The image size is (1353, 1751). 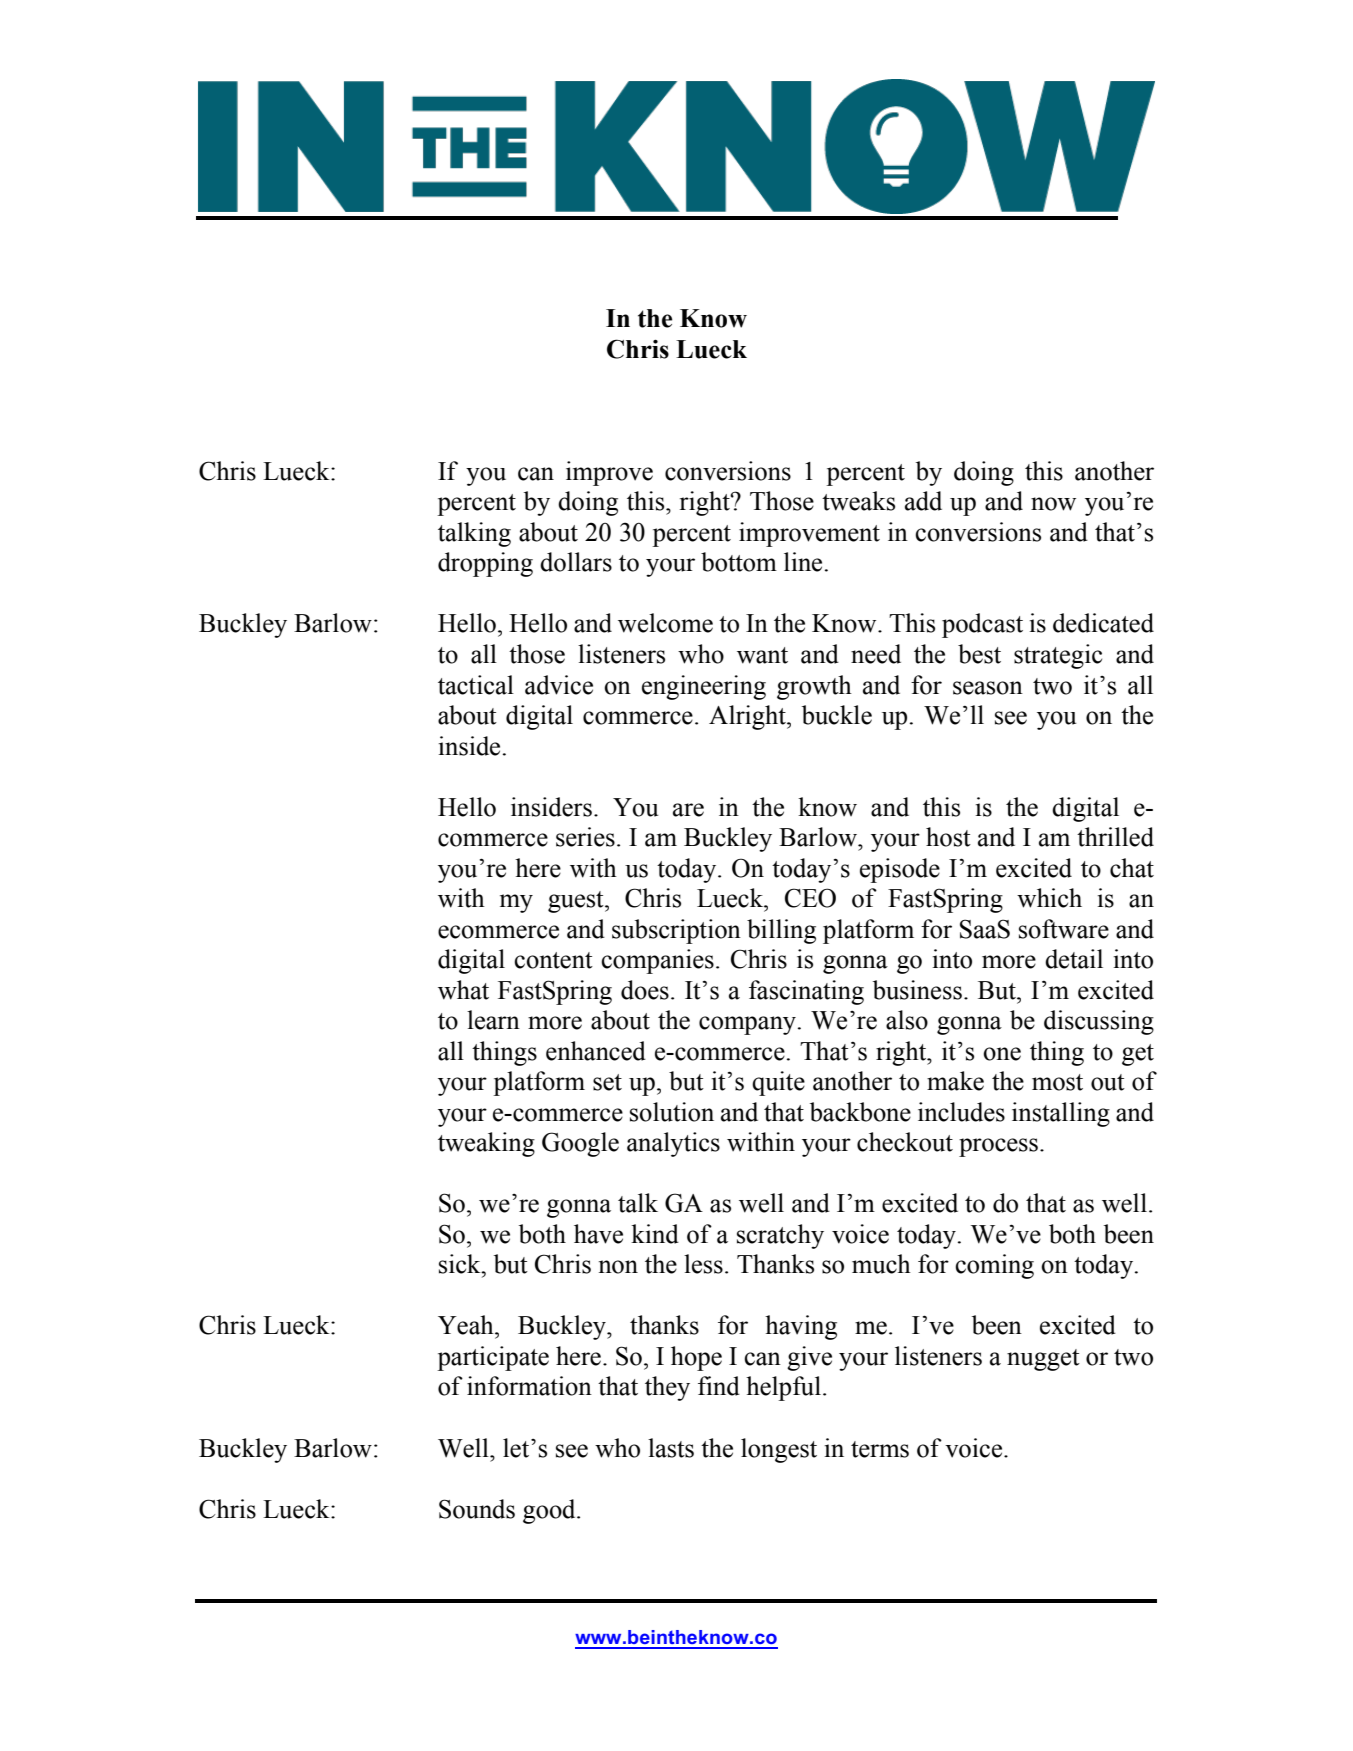 I want to click on growth, so click(x=814, y=687).
